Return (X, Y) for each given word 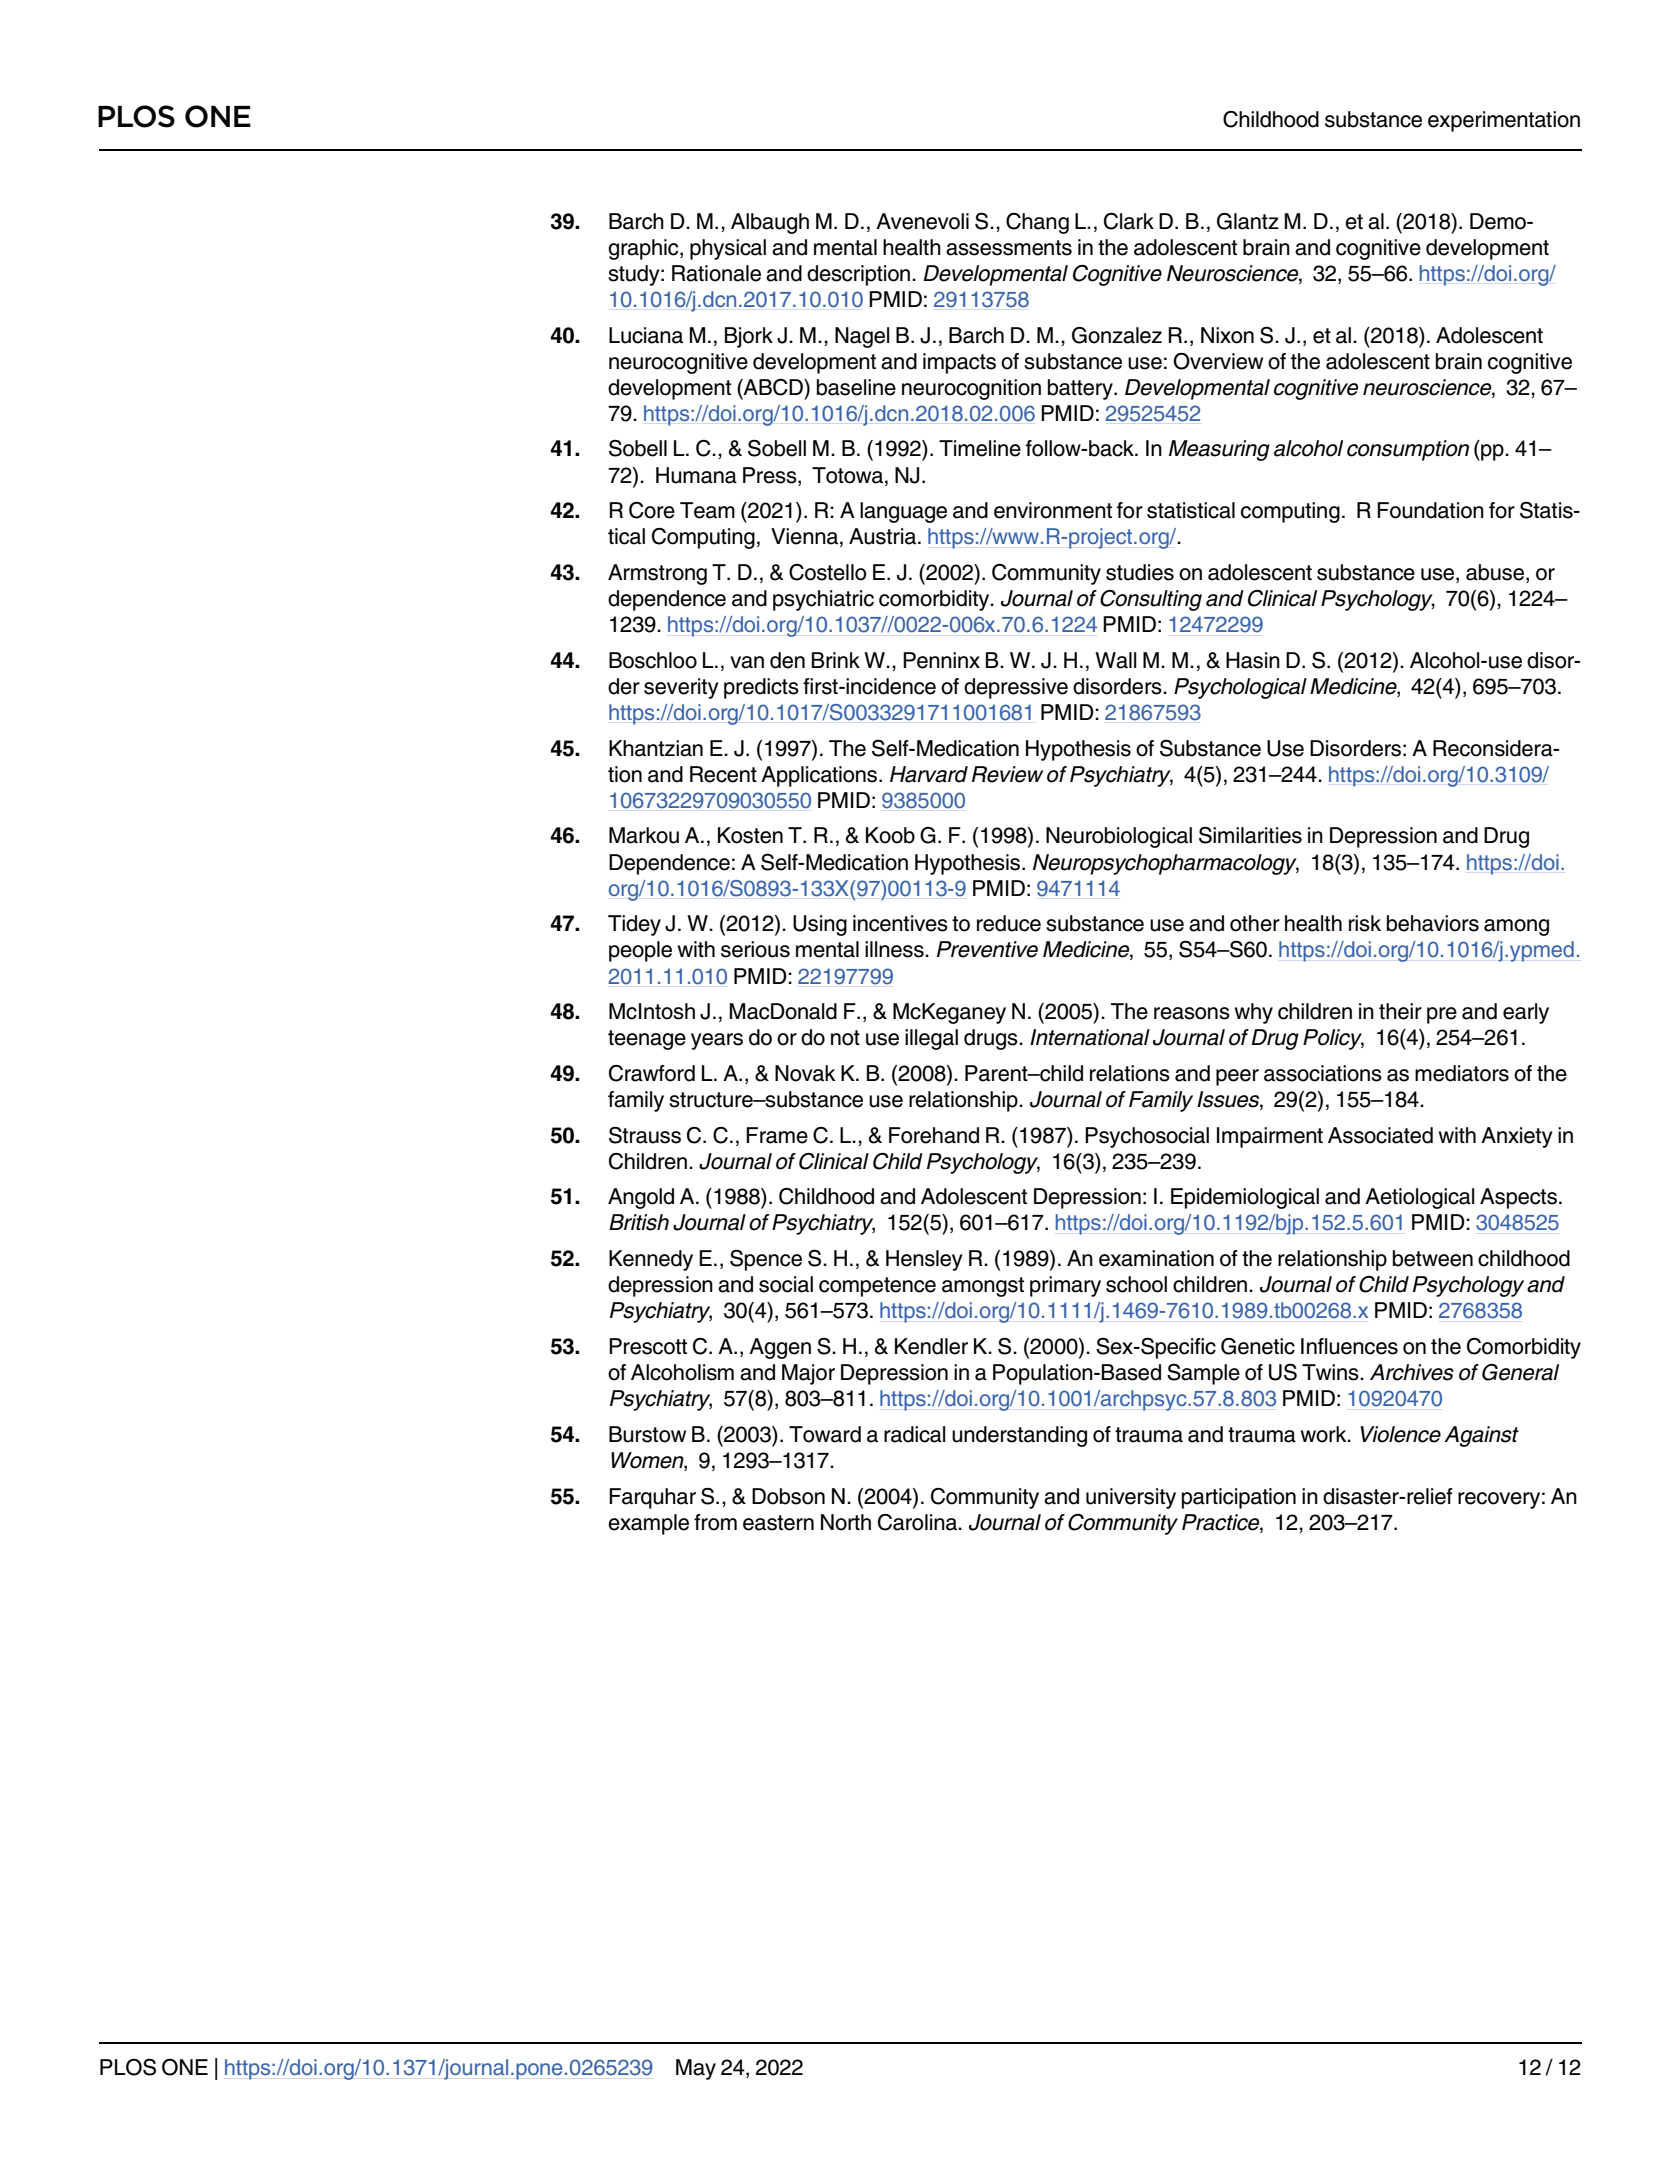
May (696, 2069)
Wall (1116, 660)
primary (1065, 1286)
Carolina (918, 1522)
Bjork (749, 337)
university (1131, 1498)
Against (1481, 1436)
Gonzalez (1117, 335)
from (715, 1522)
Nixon (1227, 335)
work (1324, 1434)
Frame (777, 1135)
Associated (1380, 1135)
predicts (761, 688)
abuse (1496, 573)
